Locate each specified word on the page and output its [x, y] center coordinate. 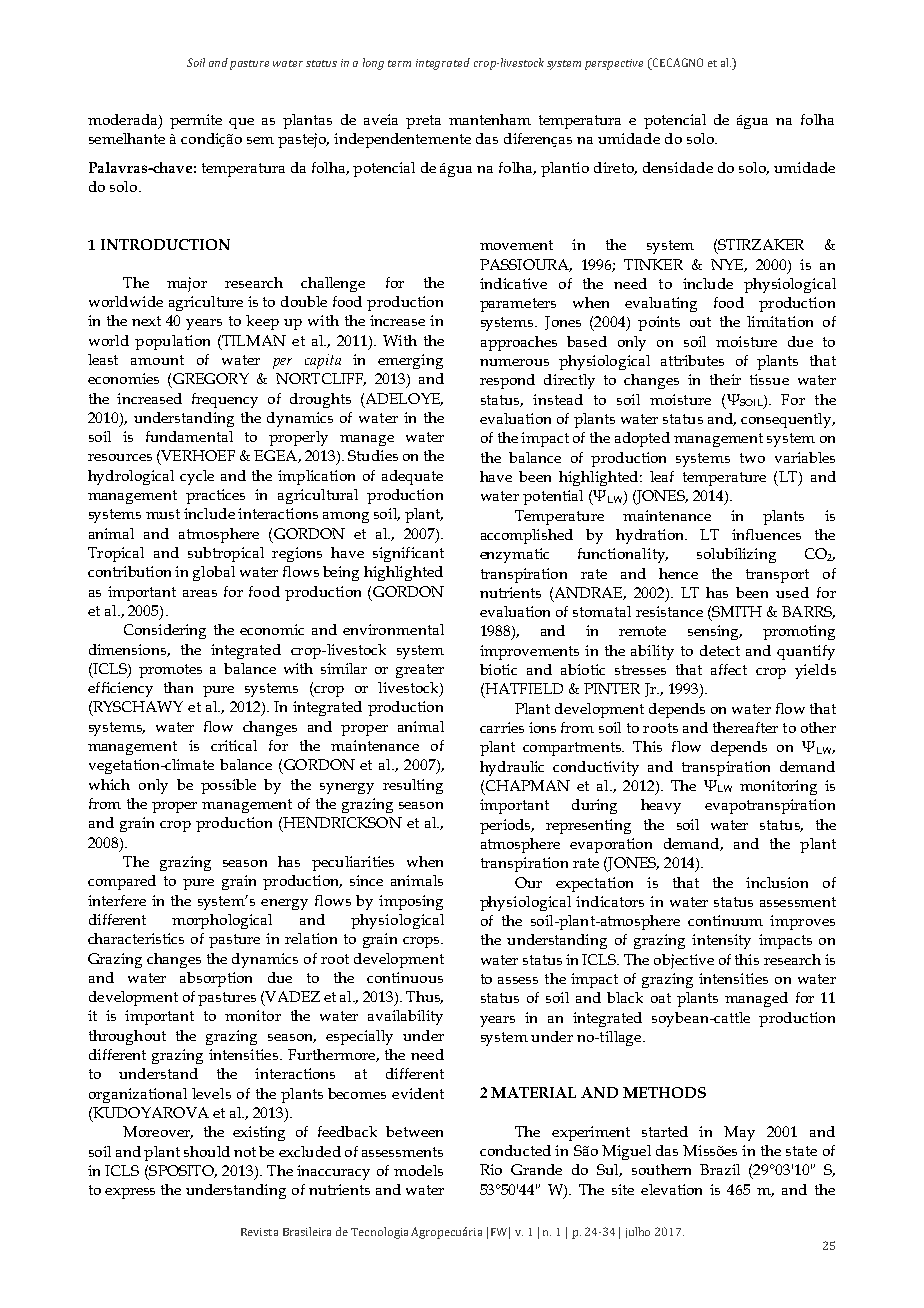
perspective [614, 64]
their [725, 379]
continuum [725, 920]
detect [720, 650]
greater [420, 671]
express [130, 1193]
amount [157, 360]
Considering [165, 631]
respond [507, 381]
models [418, 1170]
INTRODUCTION [165, 244]
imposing [411, 902]
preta [423, 122]
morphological [222, 921]
